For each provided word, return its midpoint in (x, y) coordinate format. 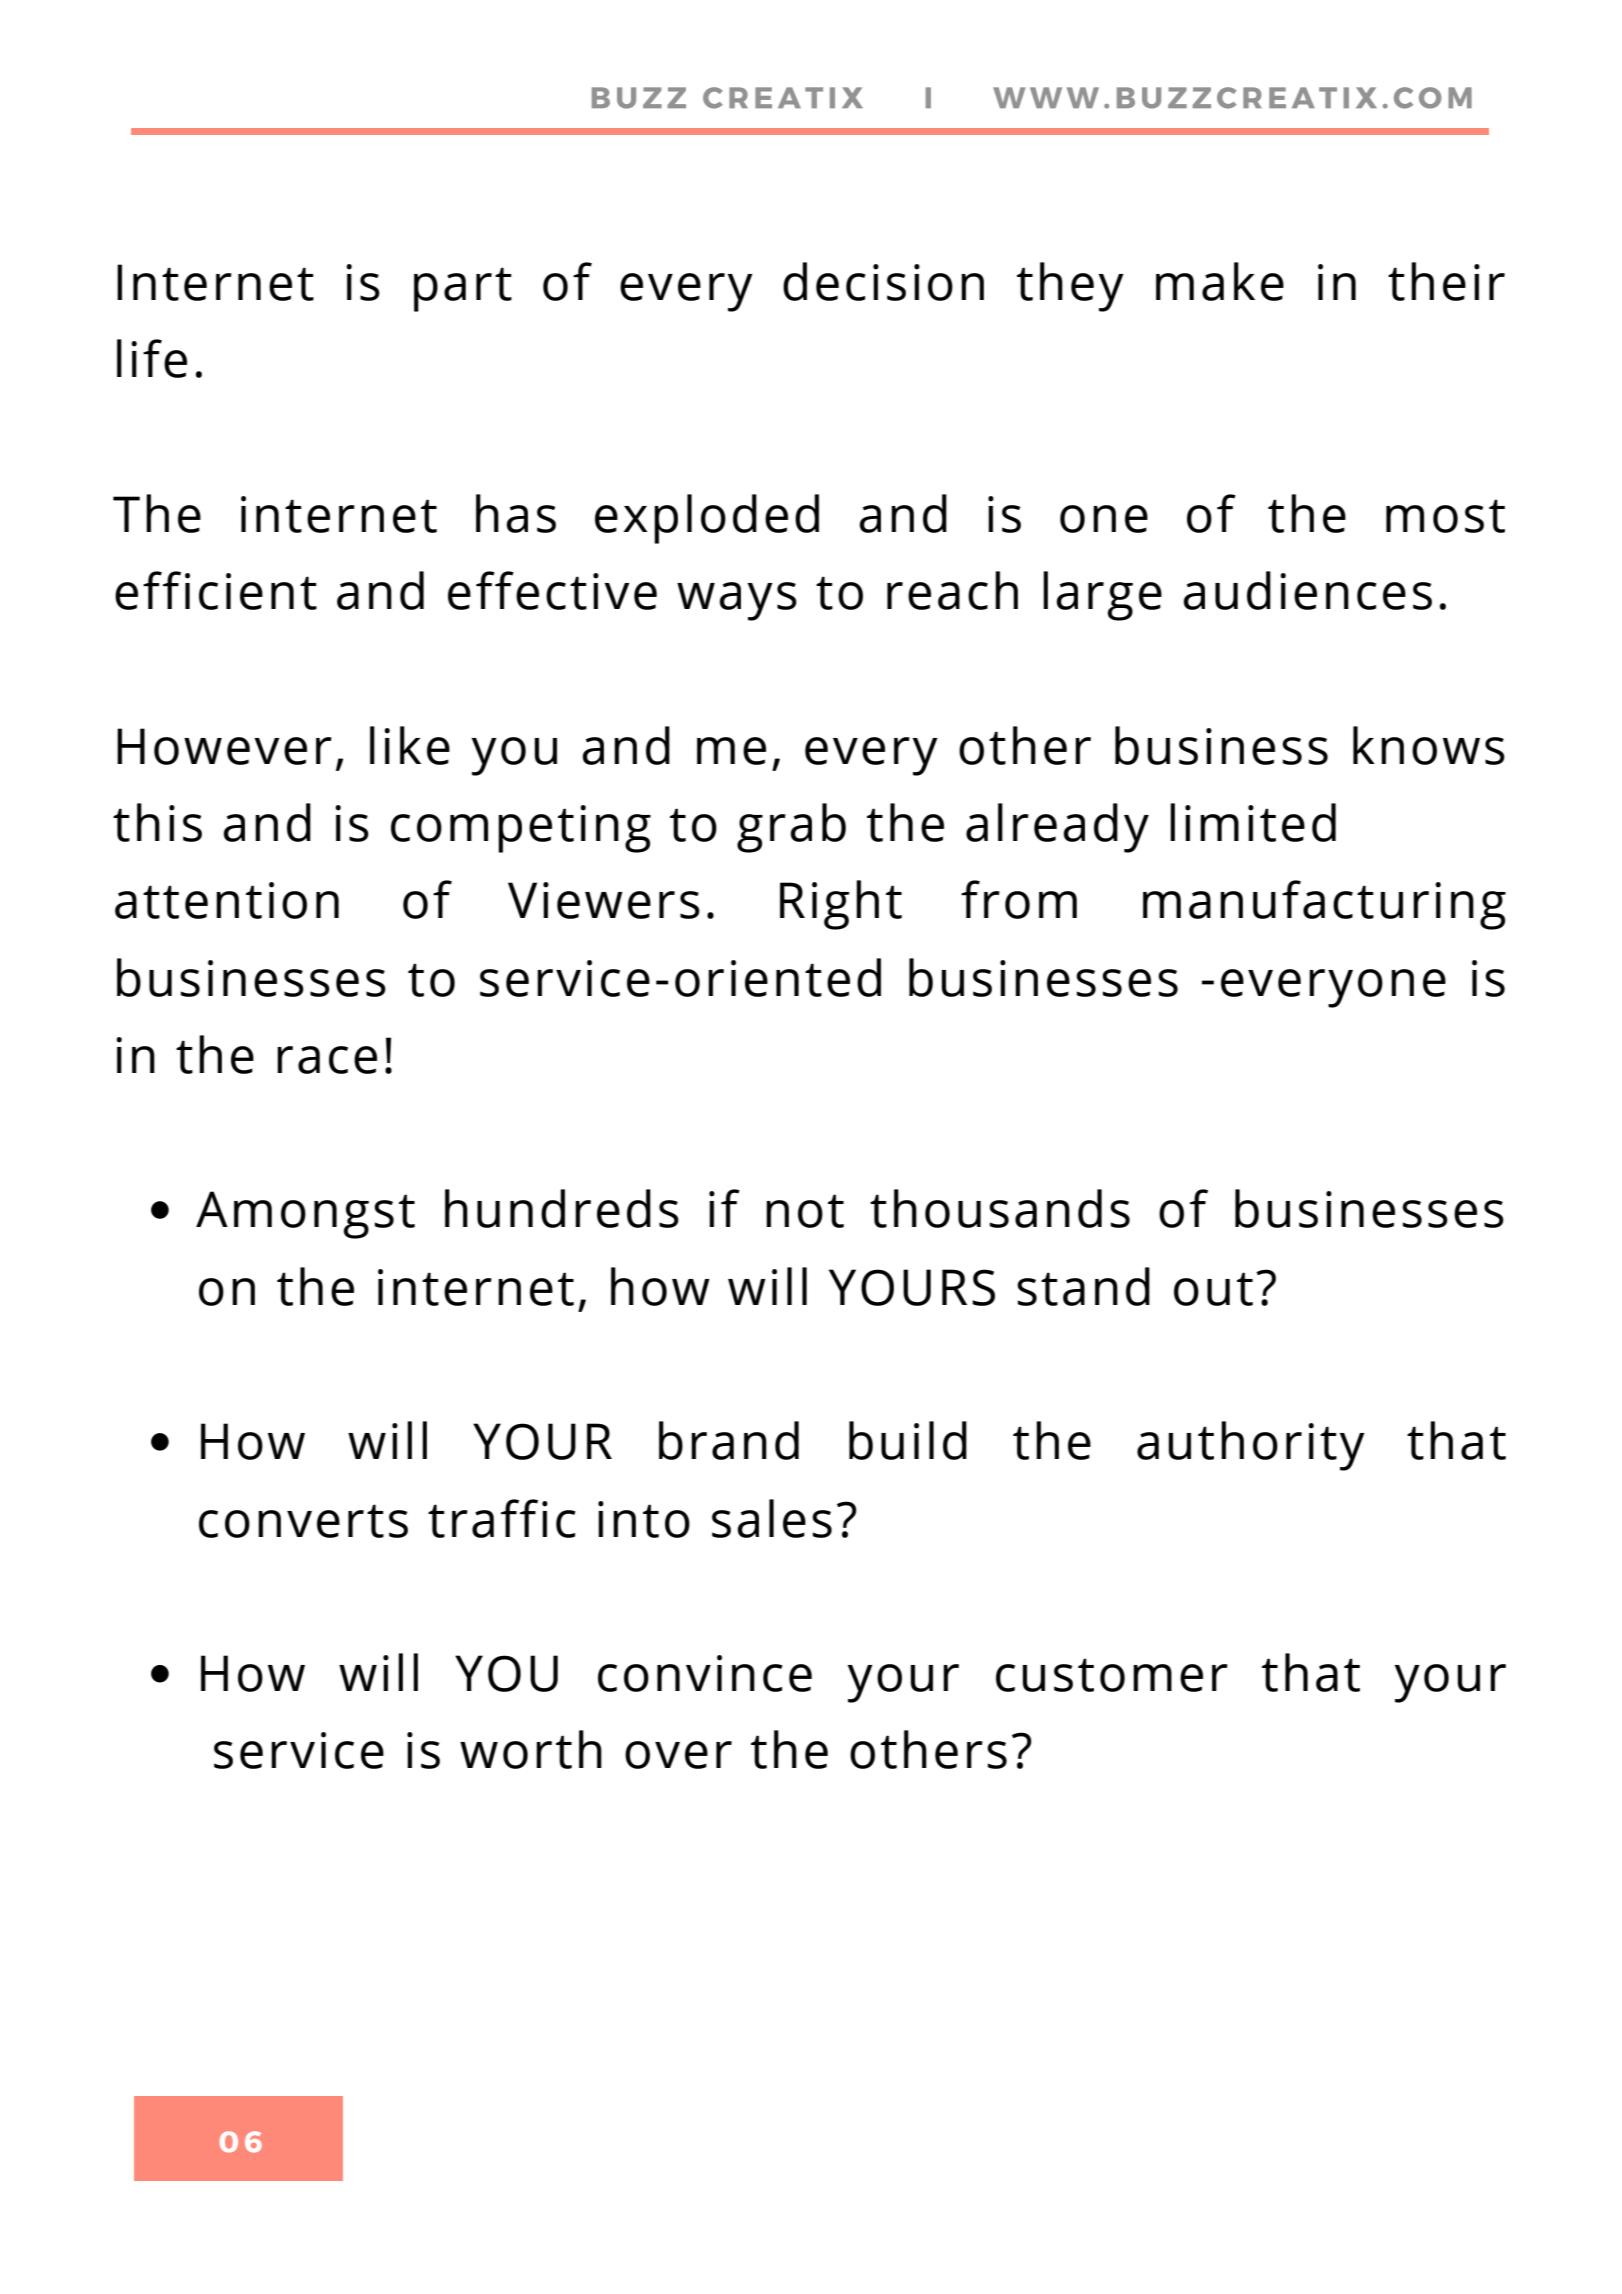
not (805, 1211)
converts (303, 1521)
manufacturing (1324, 905)
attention (227, 900)
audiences (1307, 590)
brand (729, 1440)
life (152, 358)
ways (737, 601)
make (1220, 281)
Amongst (305, 1215)
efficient (216, 590)
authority (1251, 1446)
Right (841, 905)
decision (883, 281)
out (1213, 1289)
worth (531, 1749)
